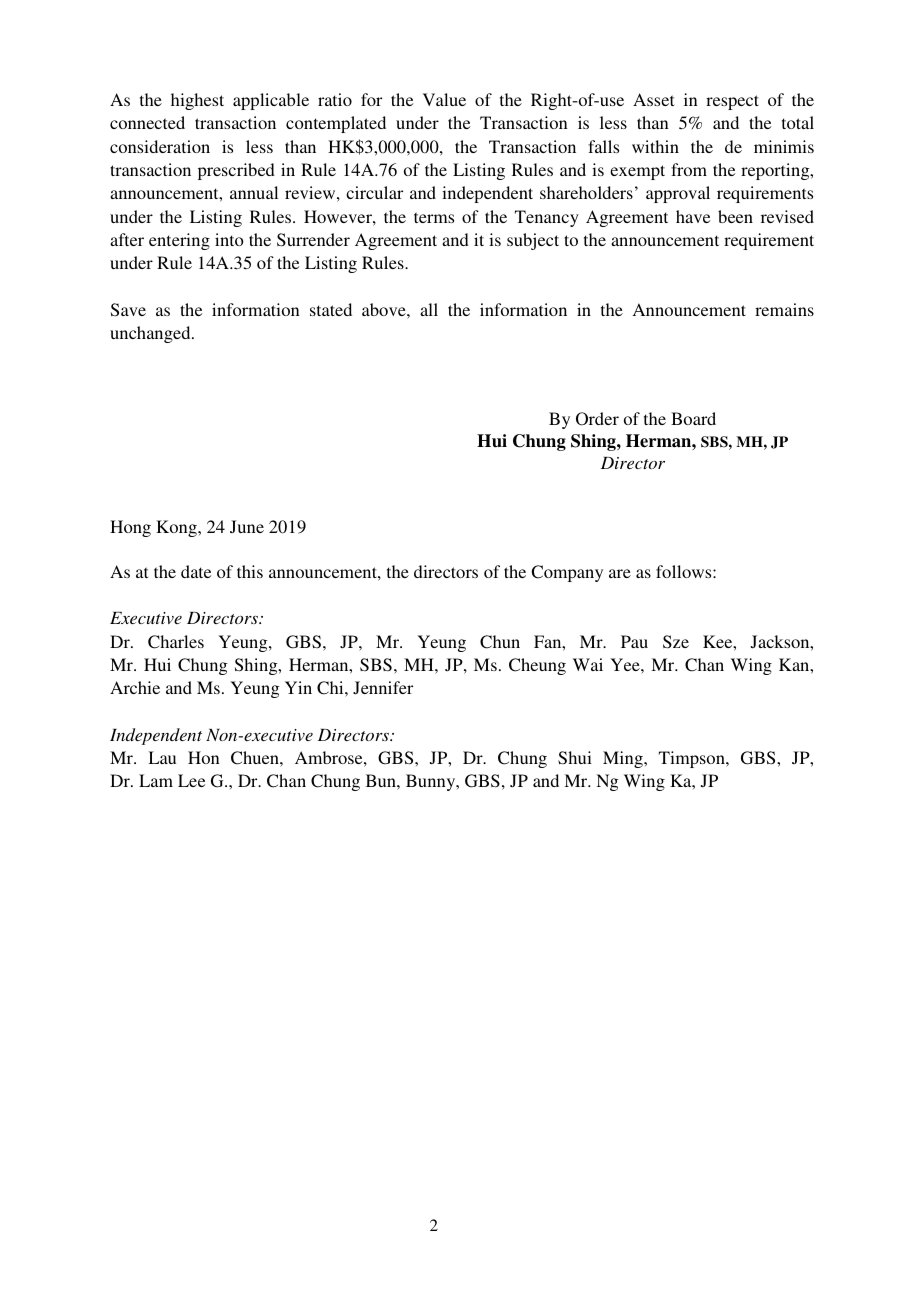 The height and width of the page is (1308, 924). Describe the element at coordinates (196, 571) in the page. I see `date` at that location.
